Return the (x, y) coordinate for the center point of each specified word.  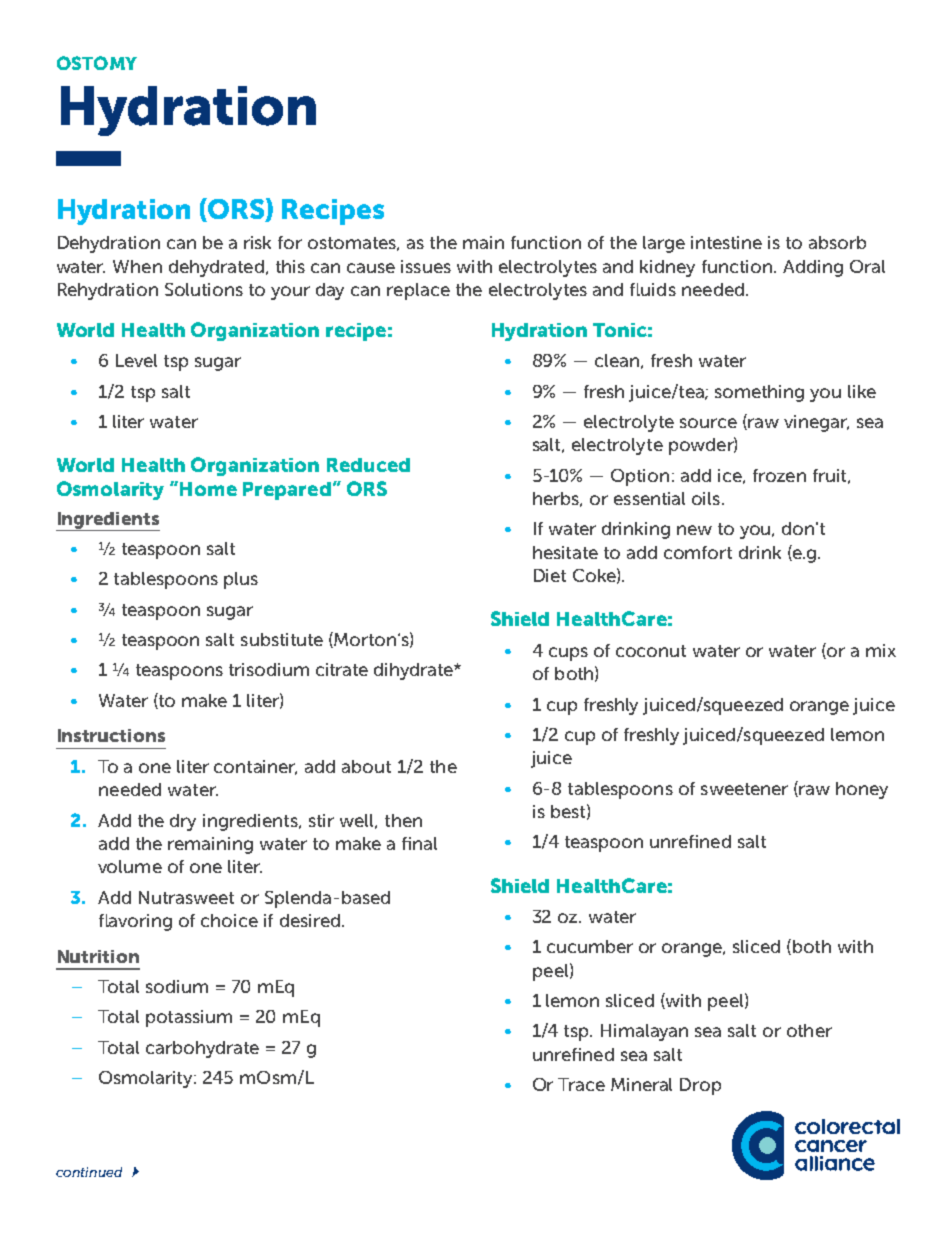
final (419, 843)
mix (881, 650)
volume (130, 866)
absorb (837, 242)
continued (89, 1172)
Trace (581, 1084)
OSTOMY (97, 63)
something (759, 393)
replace (418, 291)
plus (241, 580)
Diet (550, 575)
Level (136, 360)
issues (426, 266)
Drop (700, 1086)
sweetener (744, 789)
